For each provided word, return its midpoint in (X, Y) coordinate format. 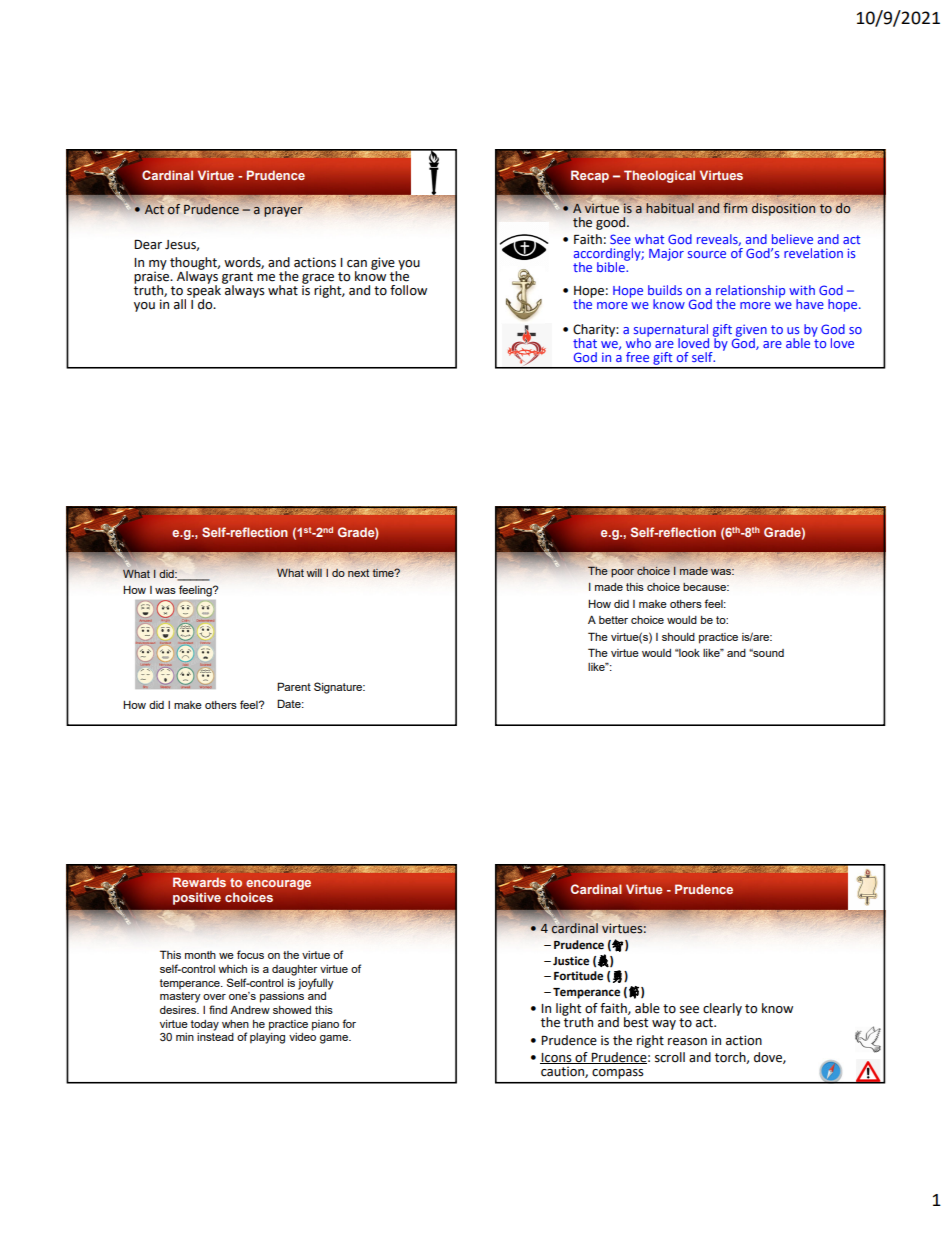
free (637, 357)
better (613, 620)
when (235, 1024)
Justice (571, 961)
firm (735, 208)
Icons (557, 1058)
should (678, 637)
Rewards (199, 882)
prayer (283, 212)
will (314, 572)
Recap (590, 176)
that (585, 343)
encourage (278, 885)
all (180, 304)
